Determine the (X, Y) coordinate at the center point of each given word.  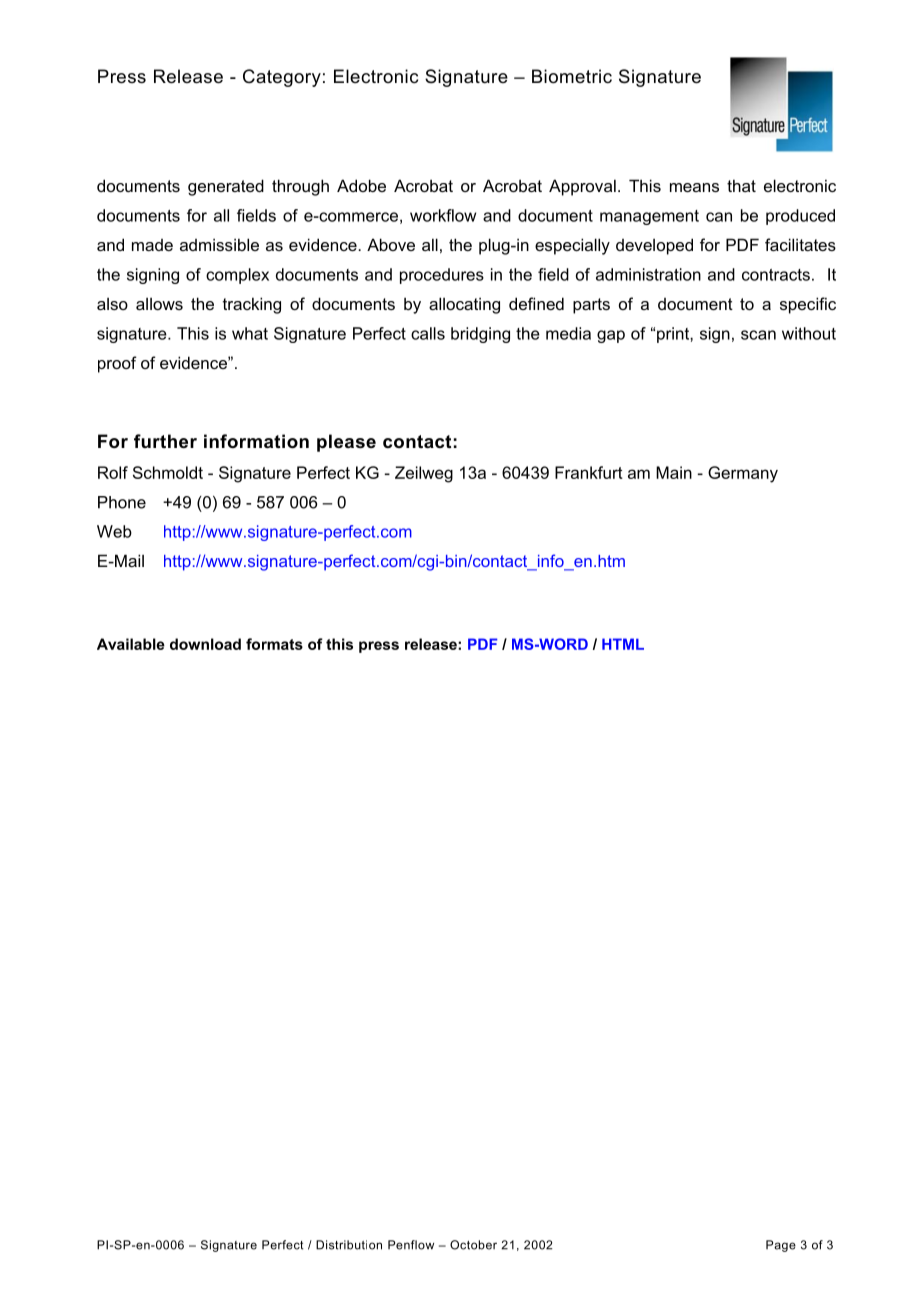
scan (758, 335)
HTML (623, 644)
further (165, 441)
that (741, 185)
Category (282, 78)
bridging (480, 335)
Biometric (572, 76)
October (473, 1245)
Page (781, 1246)
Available (131, 644)
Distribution (349, 1245)
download (205, 644)
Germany (743, 474)
